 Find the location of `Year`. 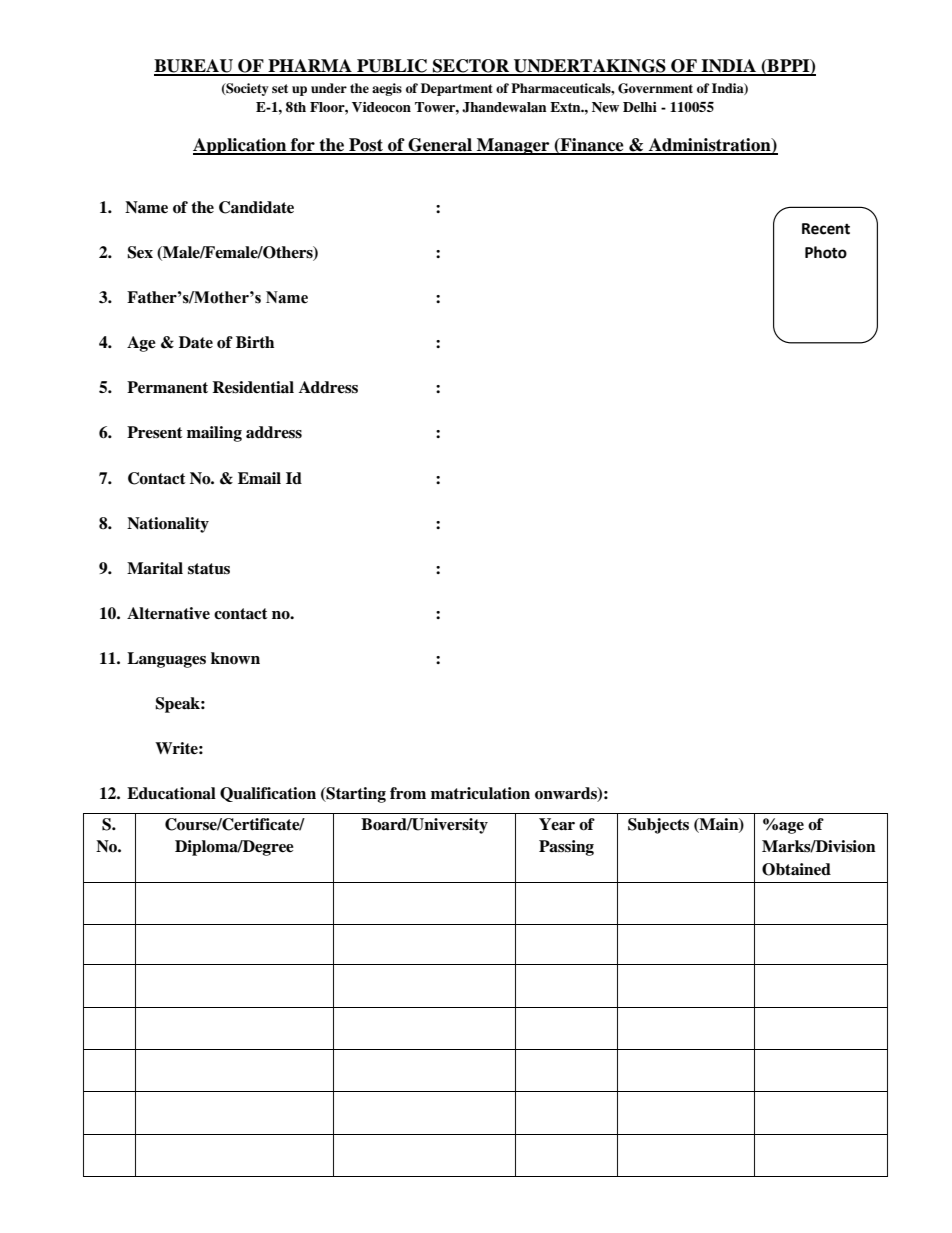

Year is located at coordinates (557, 824).
